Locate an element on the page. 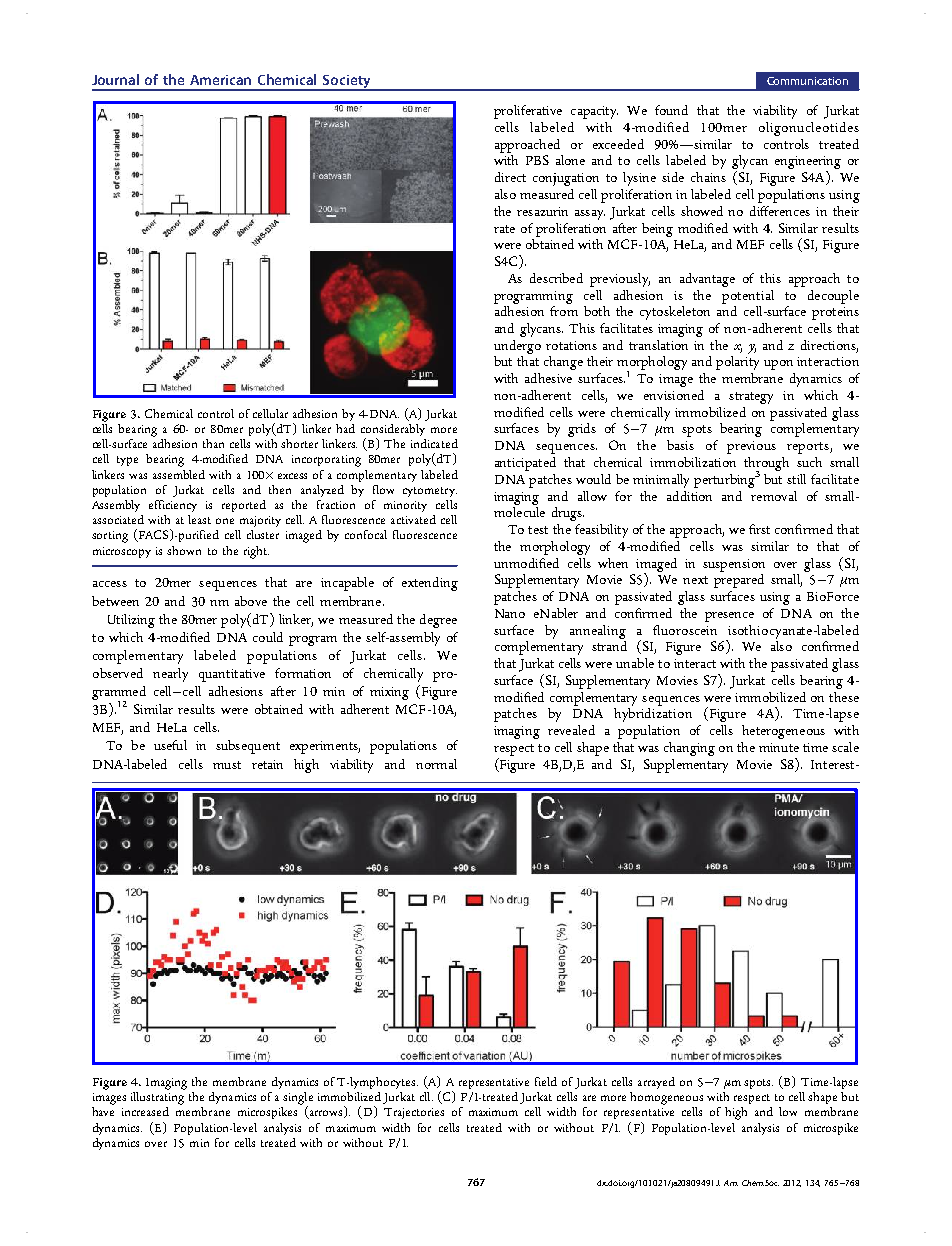 The height and width of the image is (1246, 952). illustrating is located at coordinates (158, 1097).
